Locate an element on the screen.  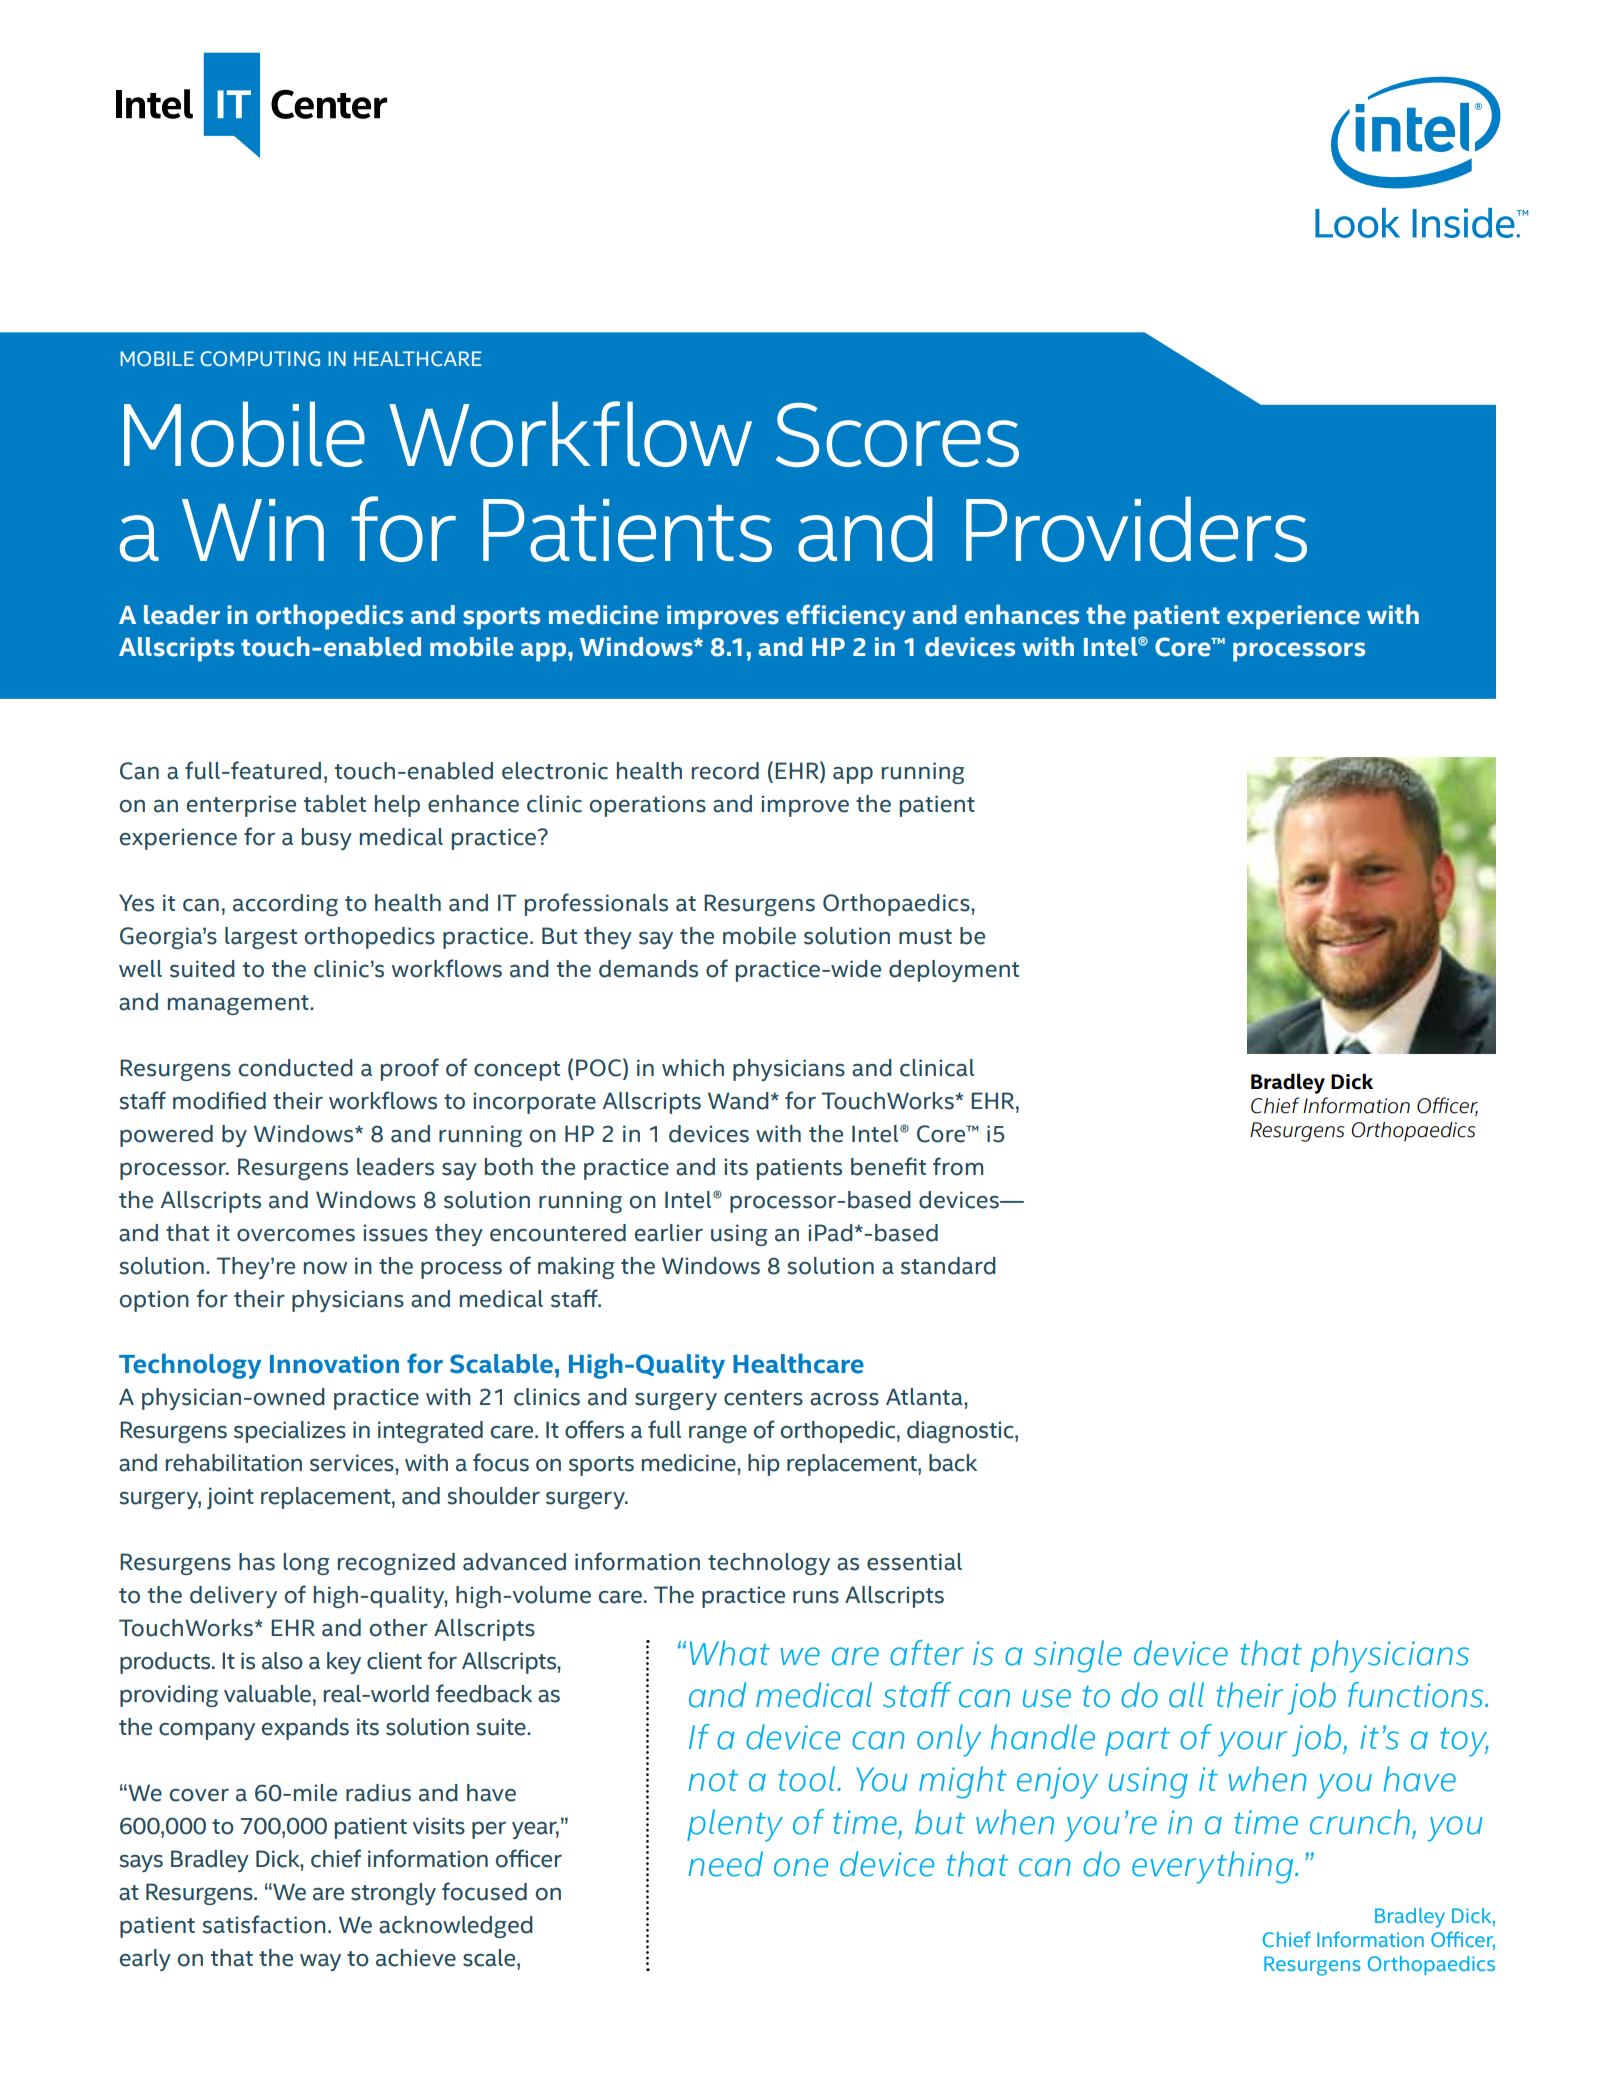
scale is located at coordinates (490, 1958).
